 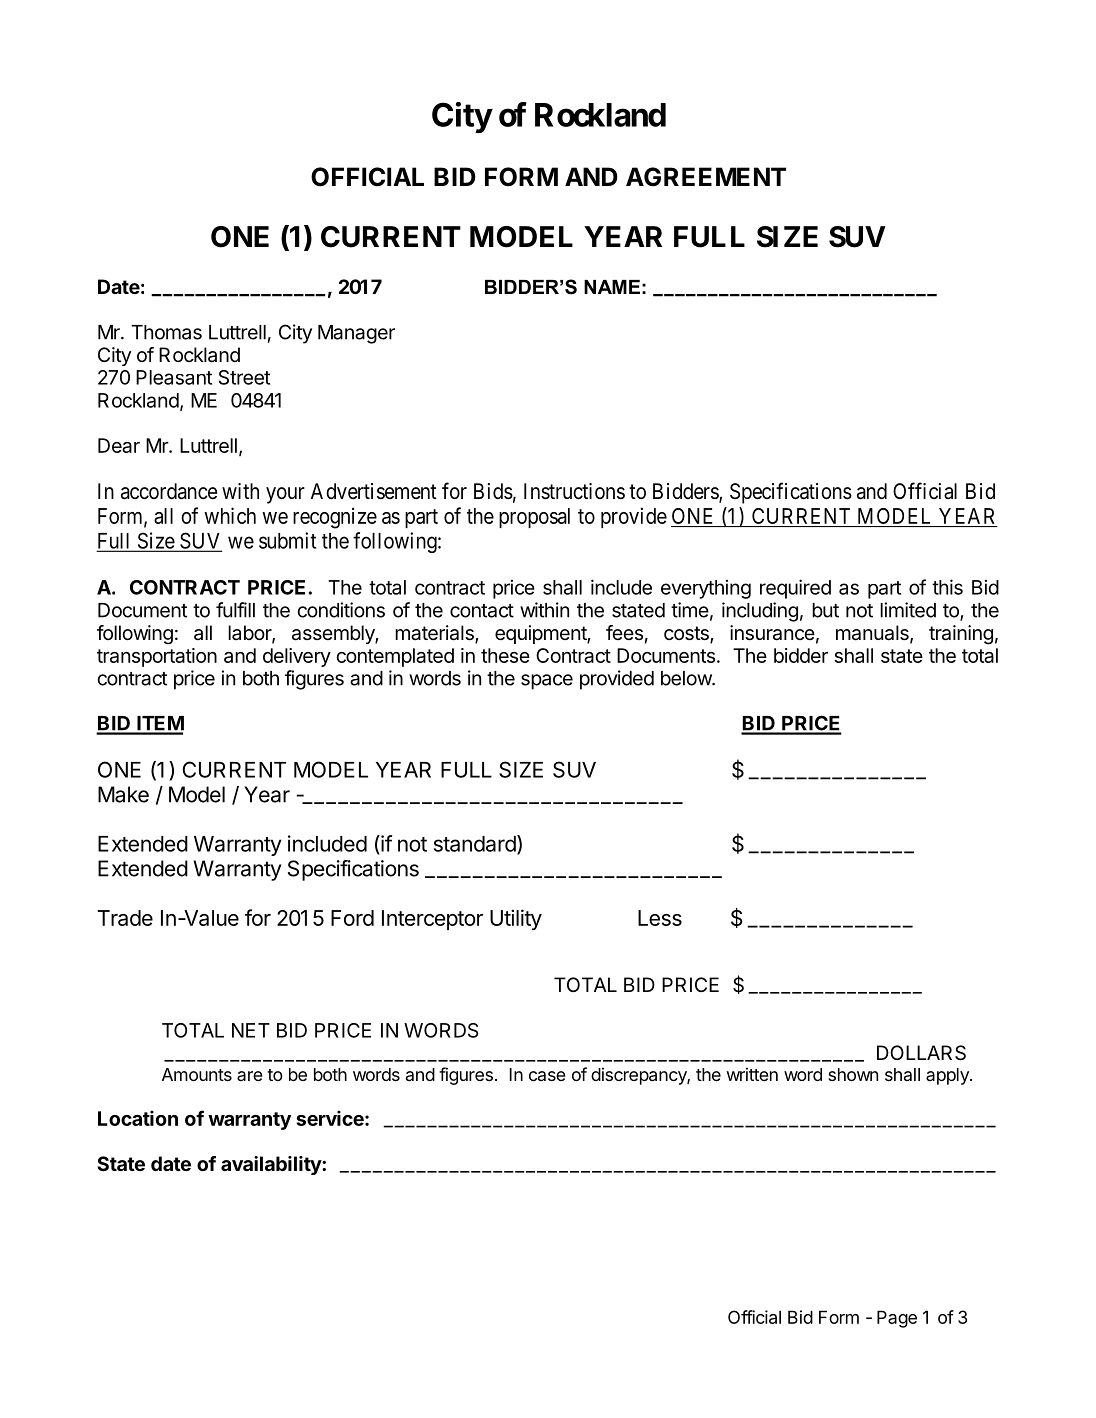 What do you see at coordinates (251, 1030) in the image?
I see `NET` at bounding box center [251, 1030].
